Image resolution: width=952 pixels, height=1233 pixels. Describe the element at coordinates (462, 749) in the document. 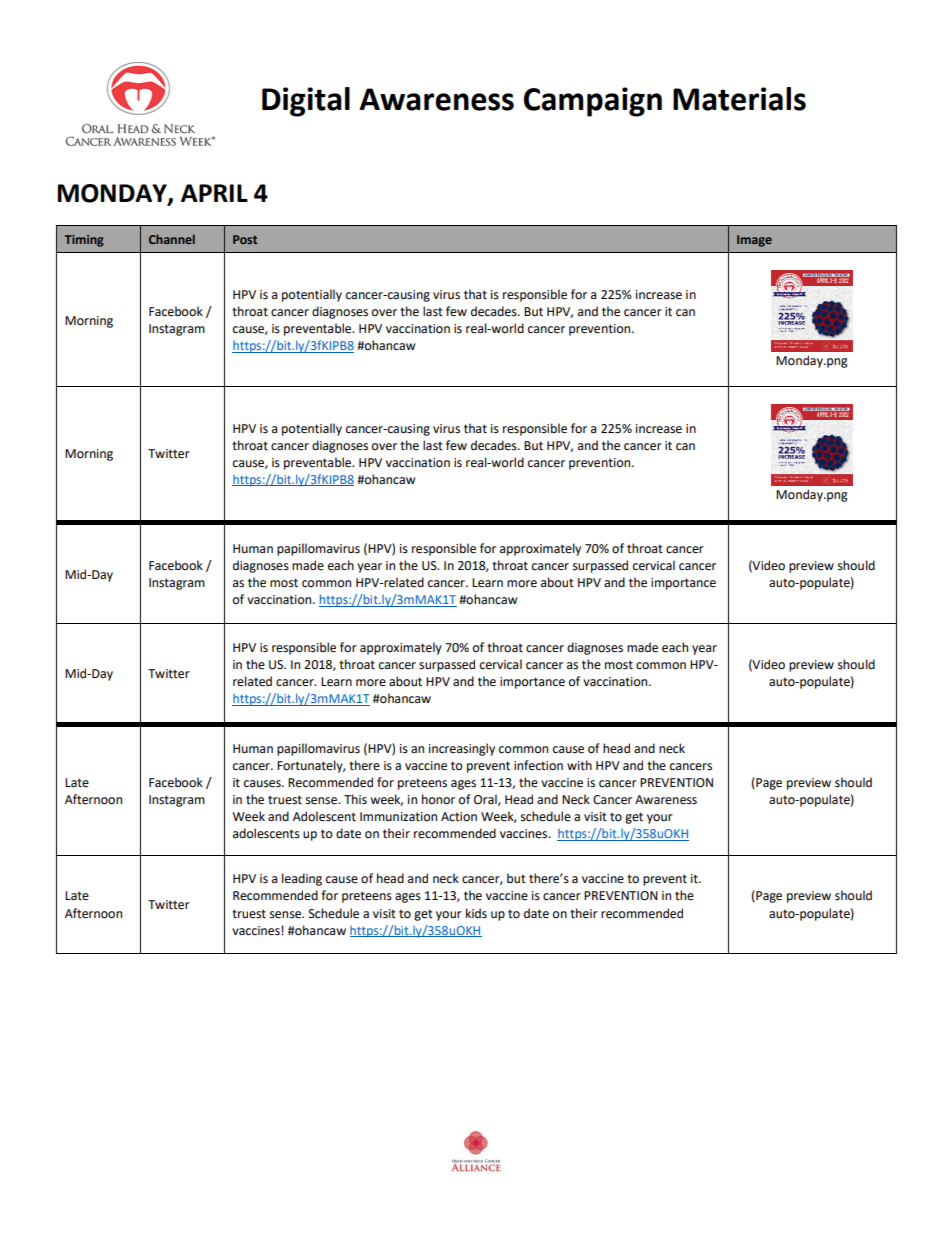

I see `increasingly` at that location.
